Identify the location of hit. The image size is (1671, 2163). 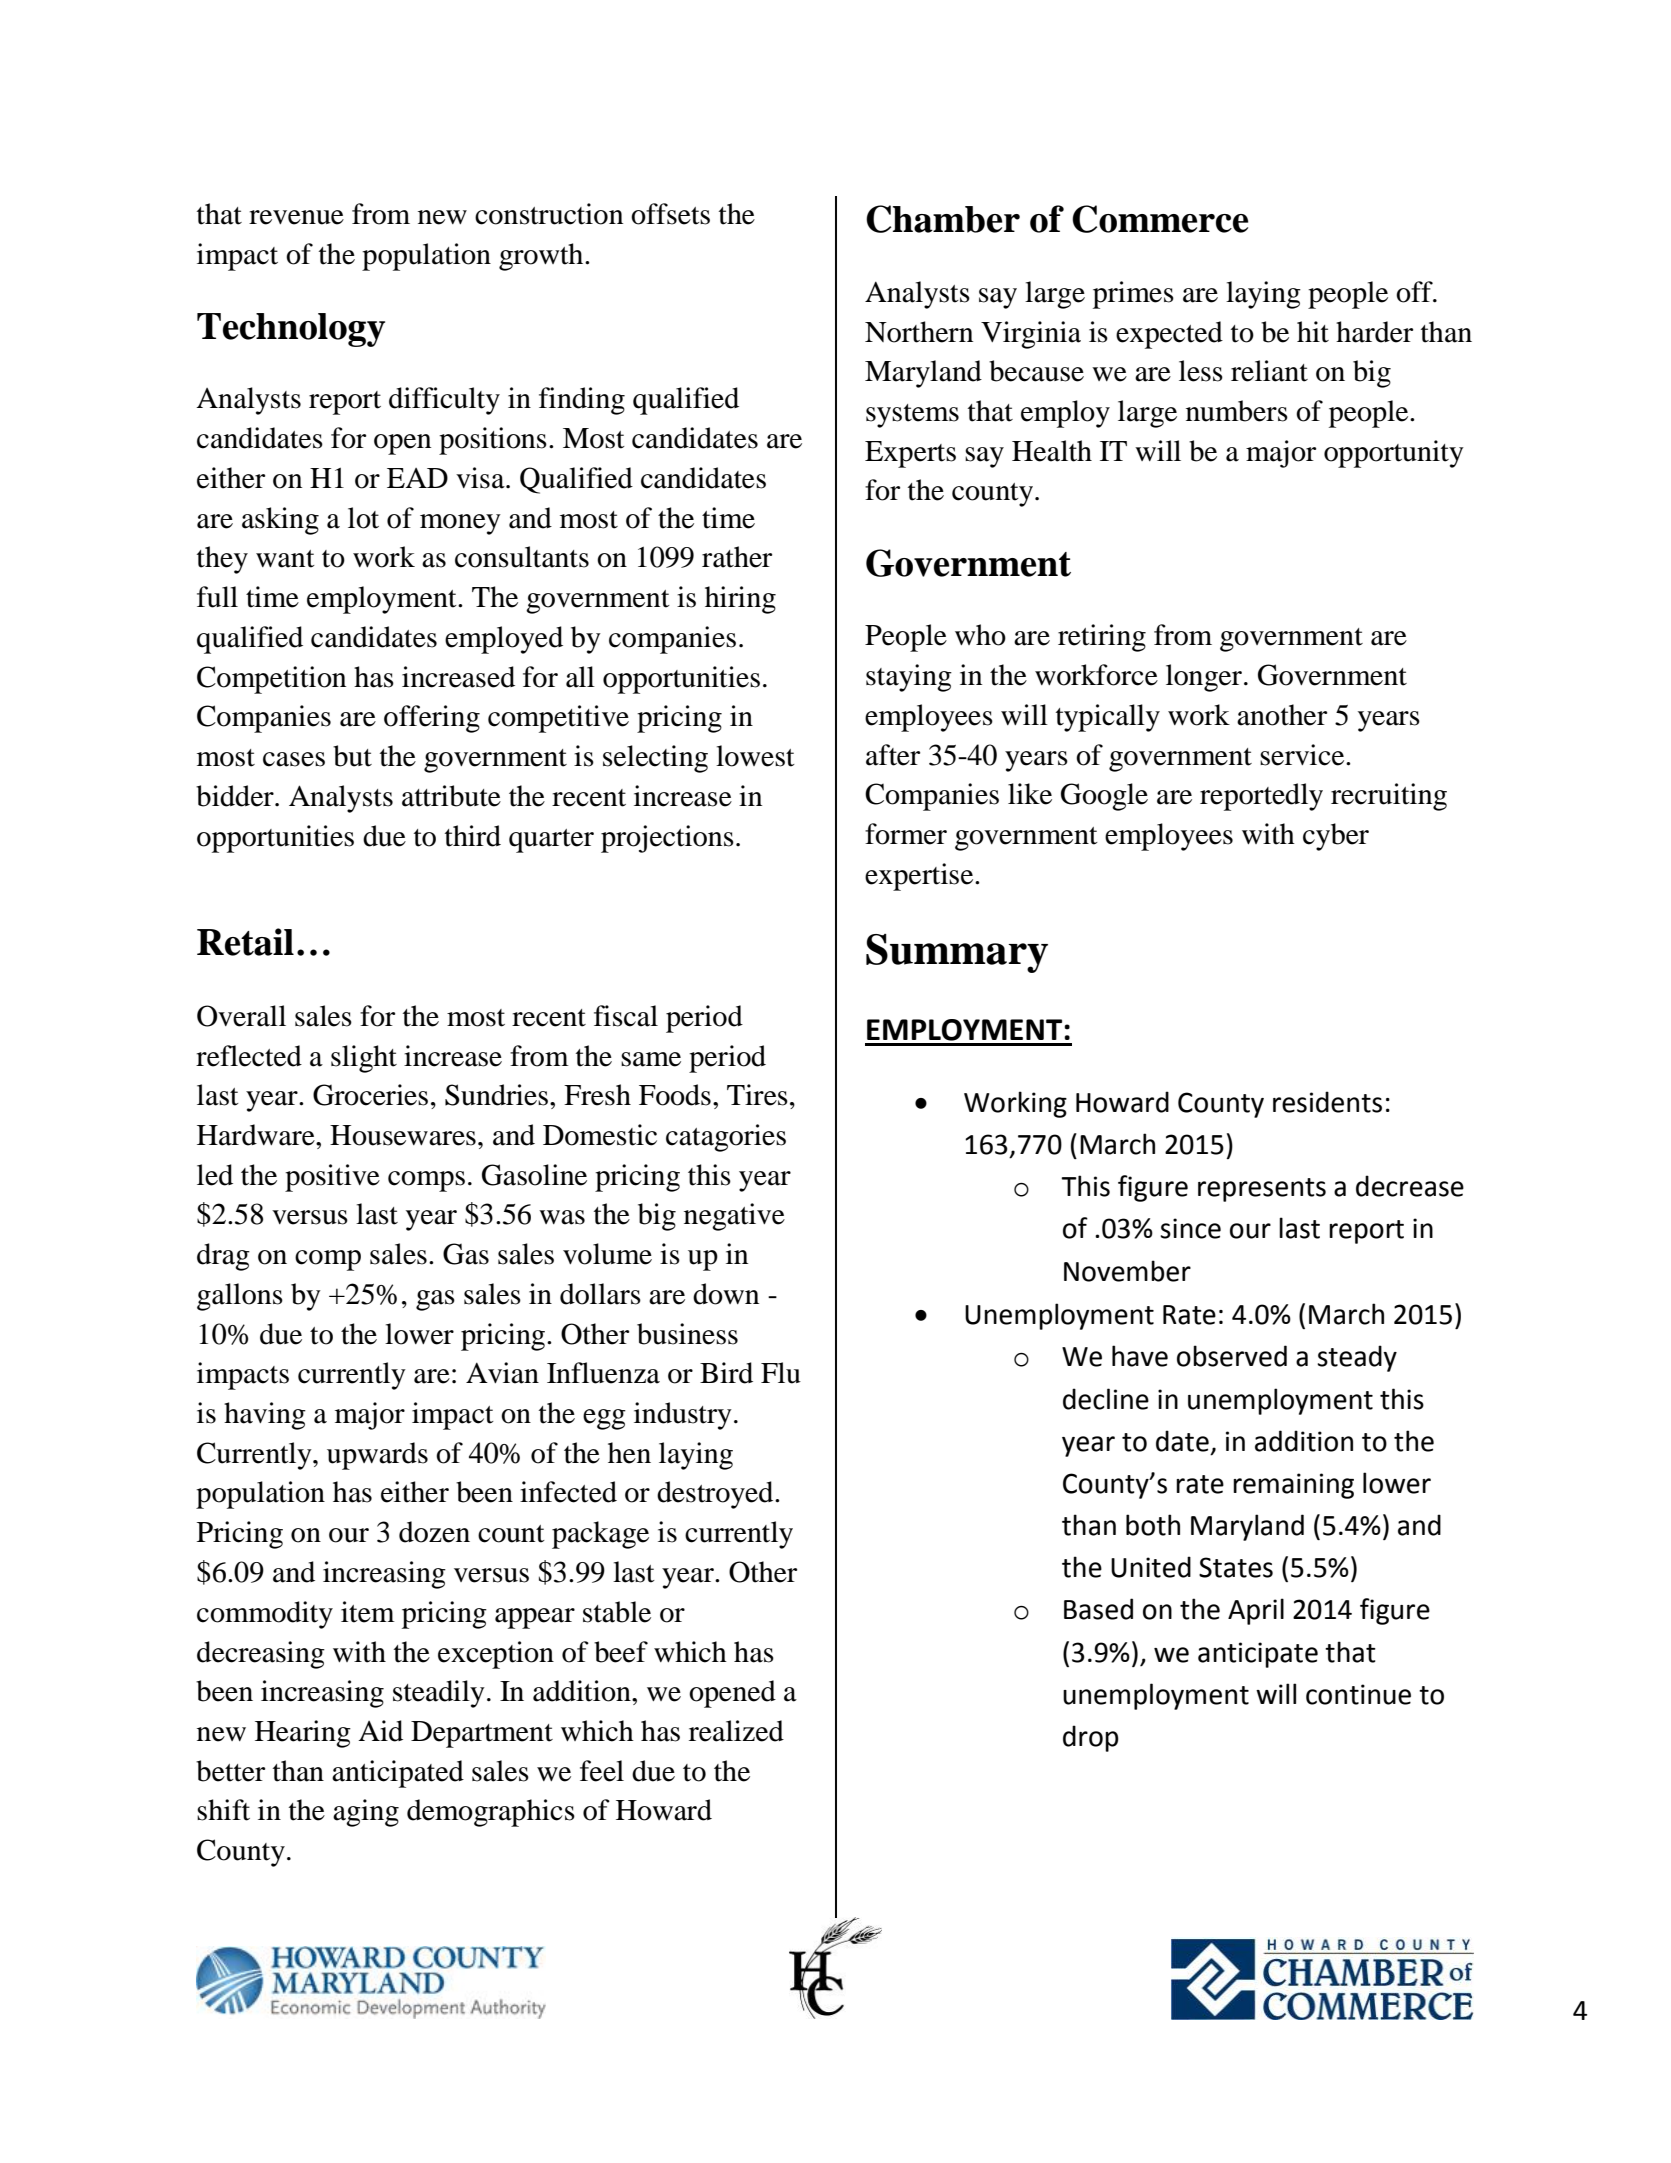
(1313, 332).
